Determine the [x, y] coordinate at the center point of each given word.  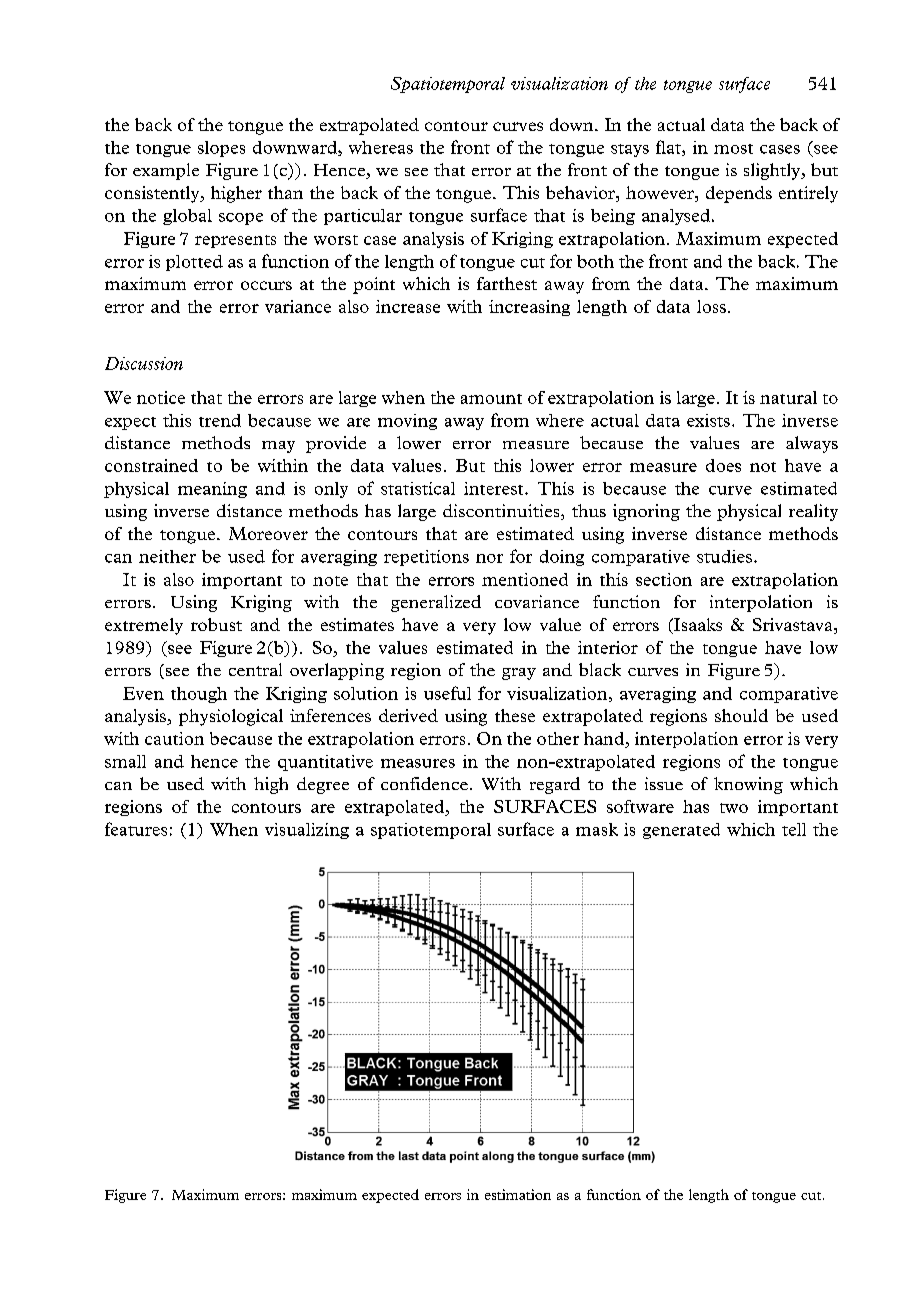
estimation [518, 1194]
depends [739, 194]
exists [708, 420]
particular [363, 217]
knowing [748, 785]
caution [174, 738]
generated [681, 831]
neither [167, 556]
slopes [221, 149]
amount [491, 399]
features [136, 829]
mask [597, 829]
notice [161, 397]
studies [724, 556]
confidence [424, 783]
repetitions [426, 558]
